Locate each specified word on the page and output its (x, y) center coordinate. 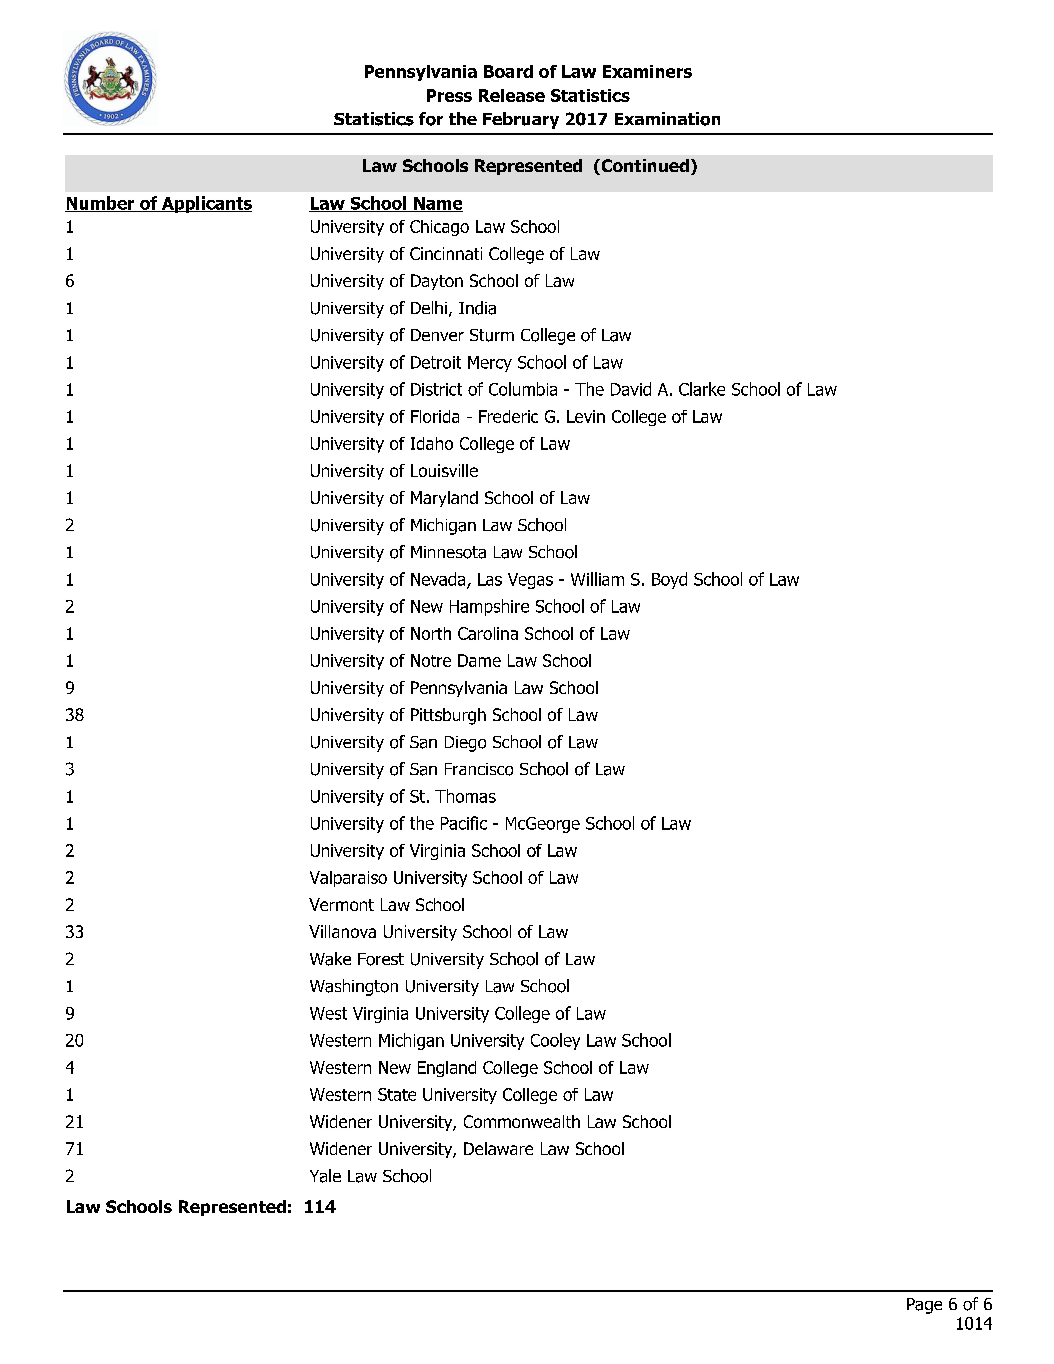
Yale (325, 1176)
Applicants (205, 204)
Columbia (523, 389)
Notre (431, 660)
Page (924, 1306)
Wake (330, 959)
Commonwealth (522, 1121)
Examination (667, 119)
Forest (381, 959)
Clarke (702, 389)
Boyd (669, 580)
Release (512, 95)
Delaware (498, 1148)
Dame (479, 660)
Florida (435, 416)
